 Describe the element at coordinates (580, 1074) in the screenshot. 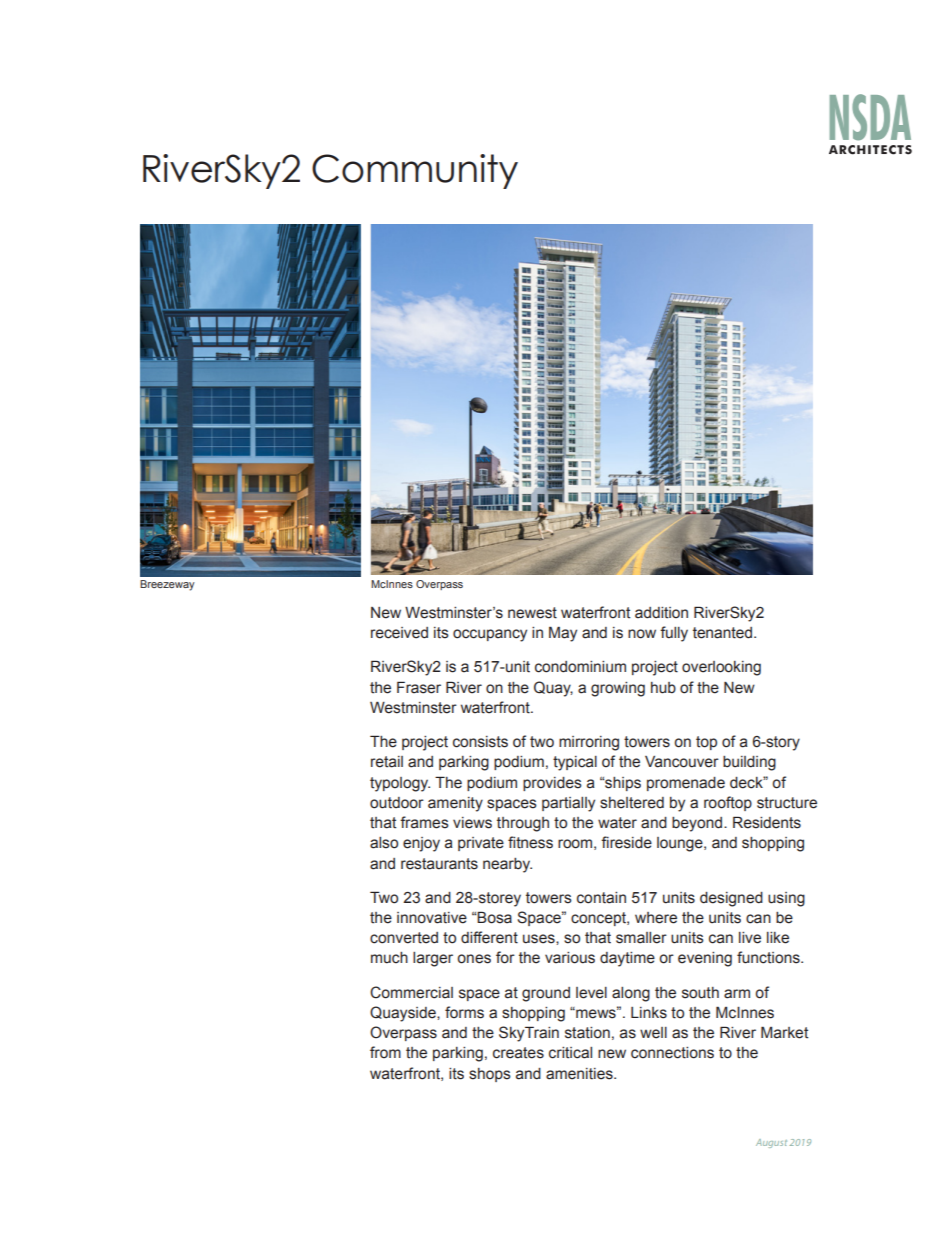

I see `amenities` at that location.
